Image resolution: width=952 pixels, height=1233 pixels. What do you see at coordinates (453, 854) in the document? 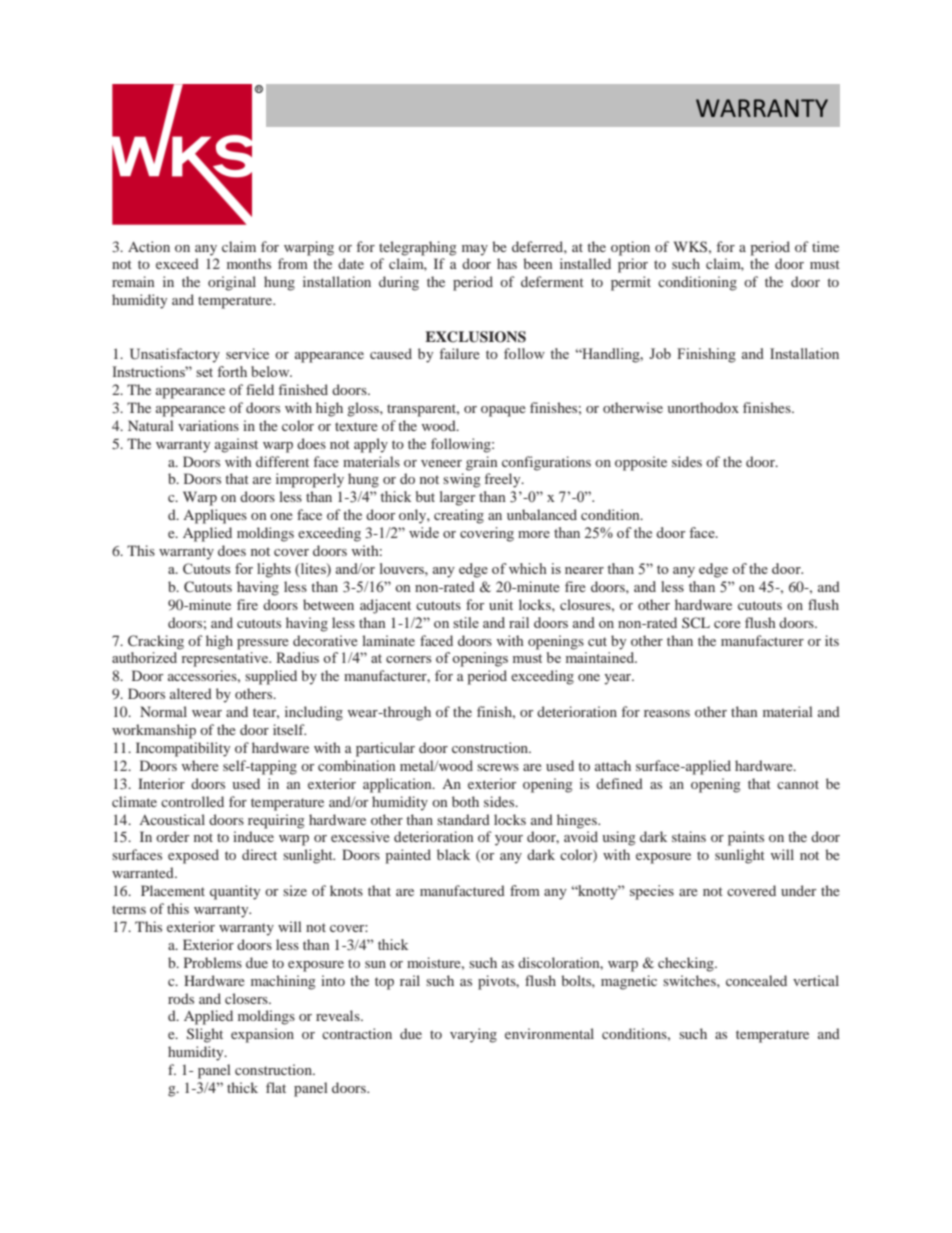
I see `black` at bounding box center [453, 854].
